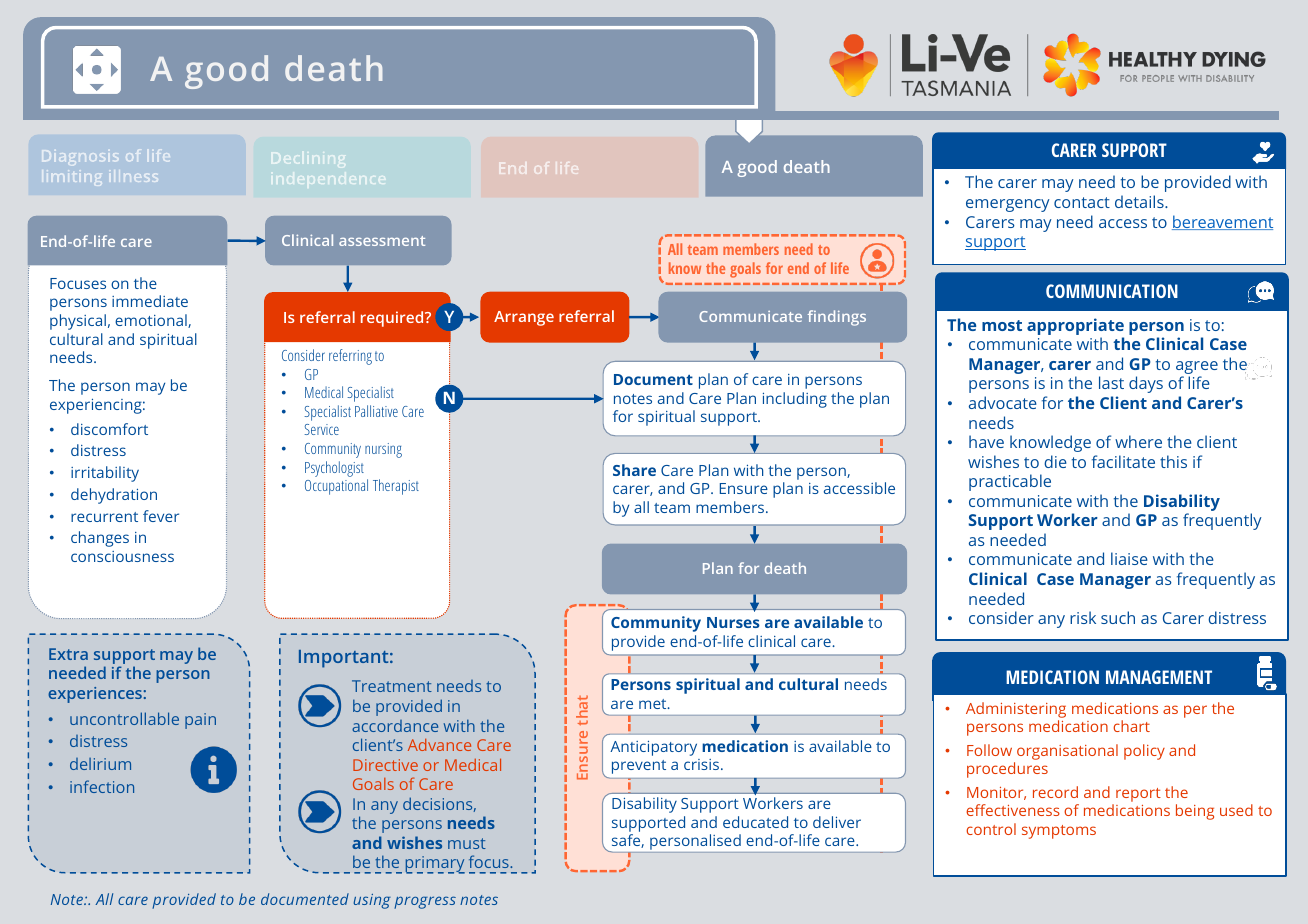 This page has height=924, width=1308. Describe the element at coordinates (372, 901) in the page. I see `using` at that location.
